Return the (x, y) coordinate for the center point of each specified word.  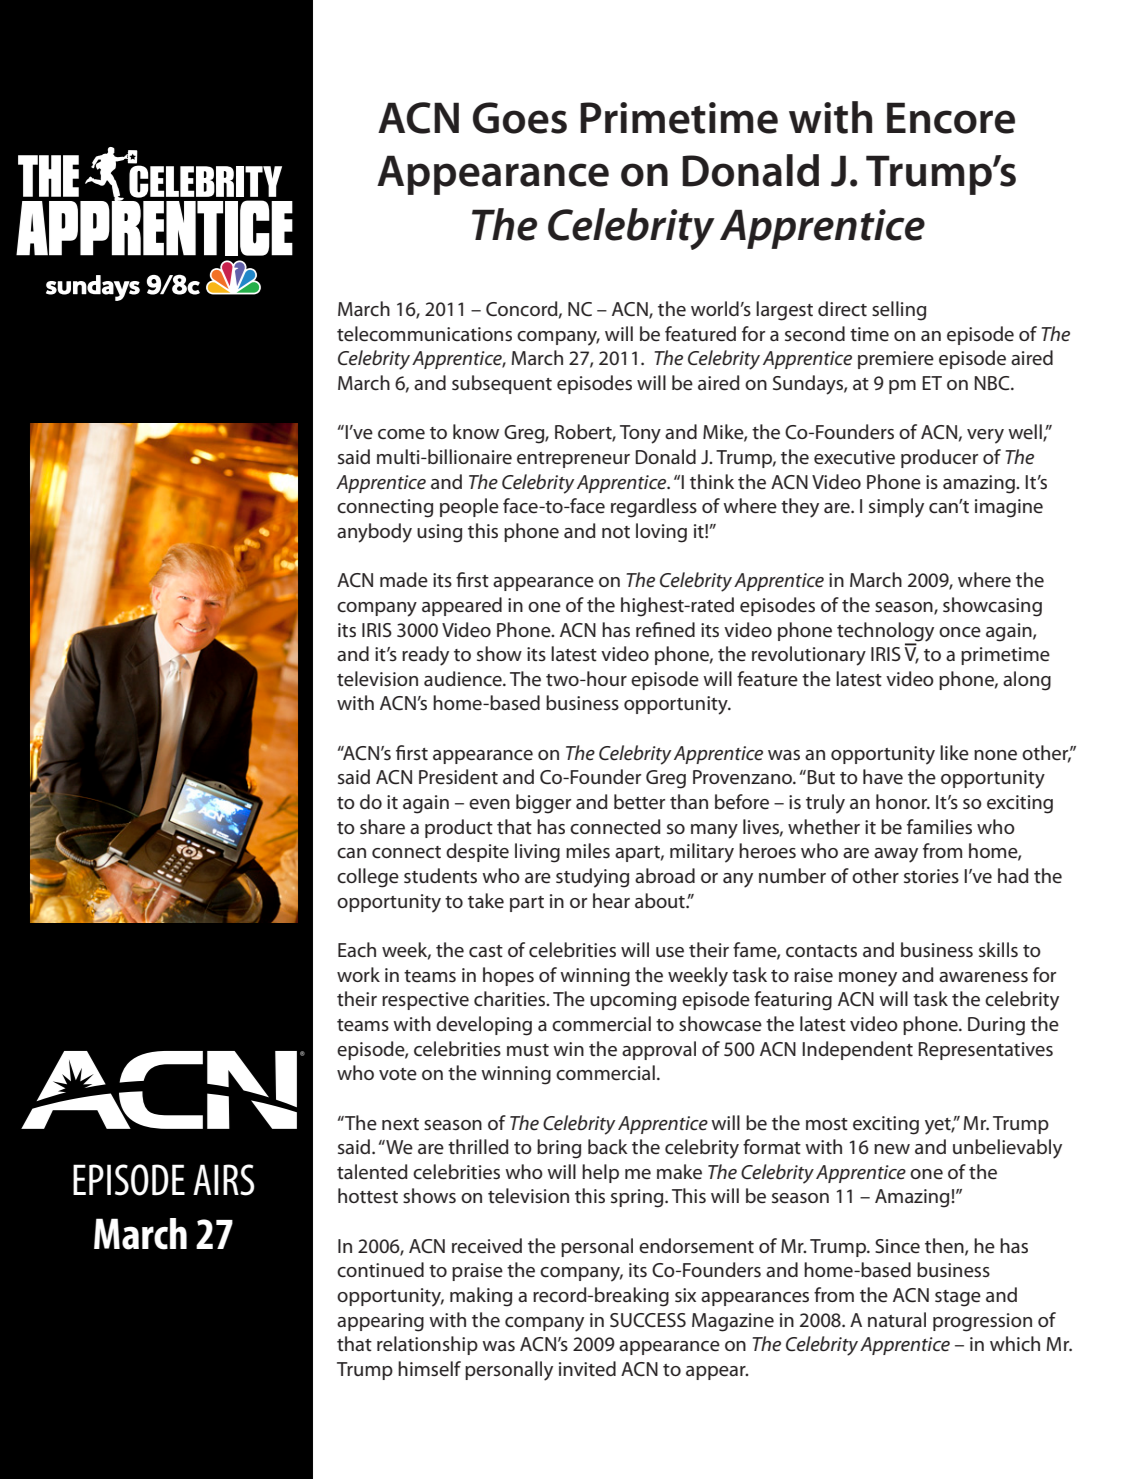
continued (380, 1270)
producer (939, 458)
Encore (951, 118)
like (954, 753)
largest (784, 311)
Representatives (985, 1051)
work (358, 974)
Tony (640, 434)
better (639, 802)
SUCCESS (648, 1320)
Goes (520, 118)
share (382, 827)
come (401, 434)
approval (659, 1050)
